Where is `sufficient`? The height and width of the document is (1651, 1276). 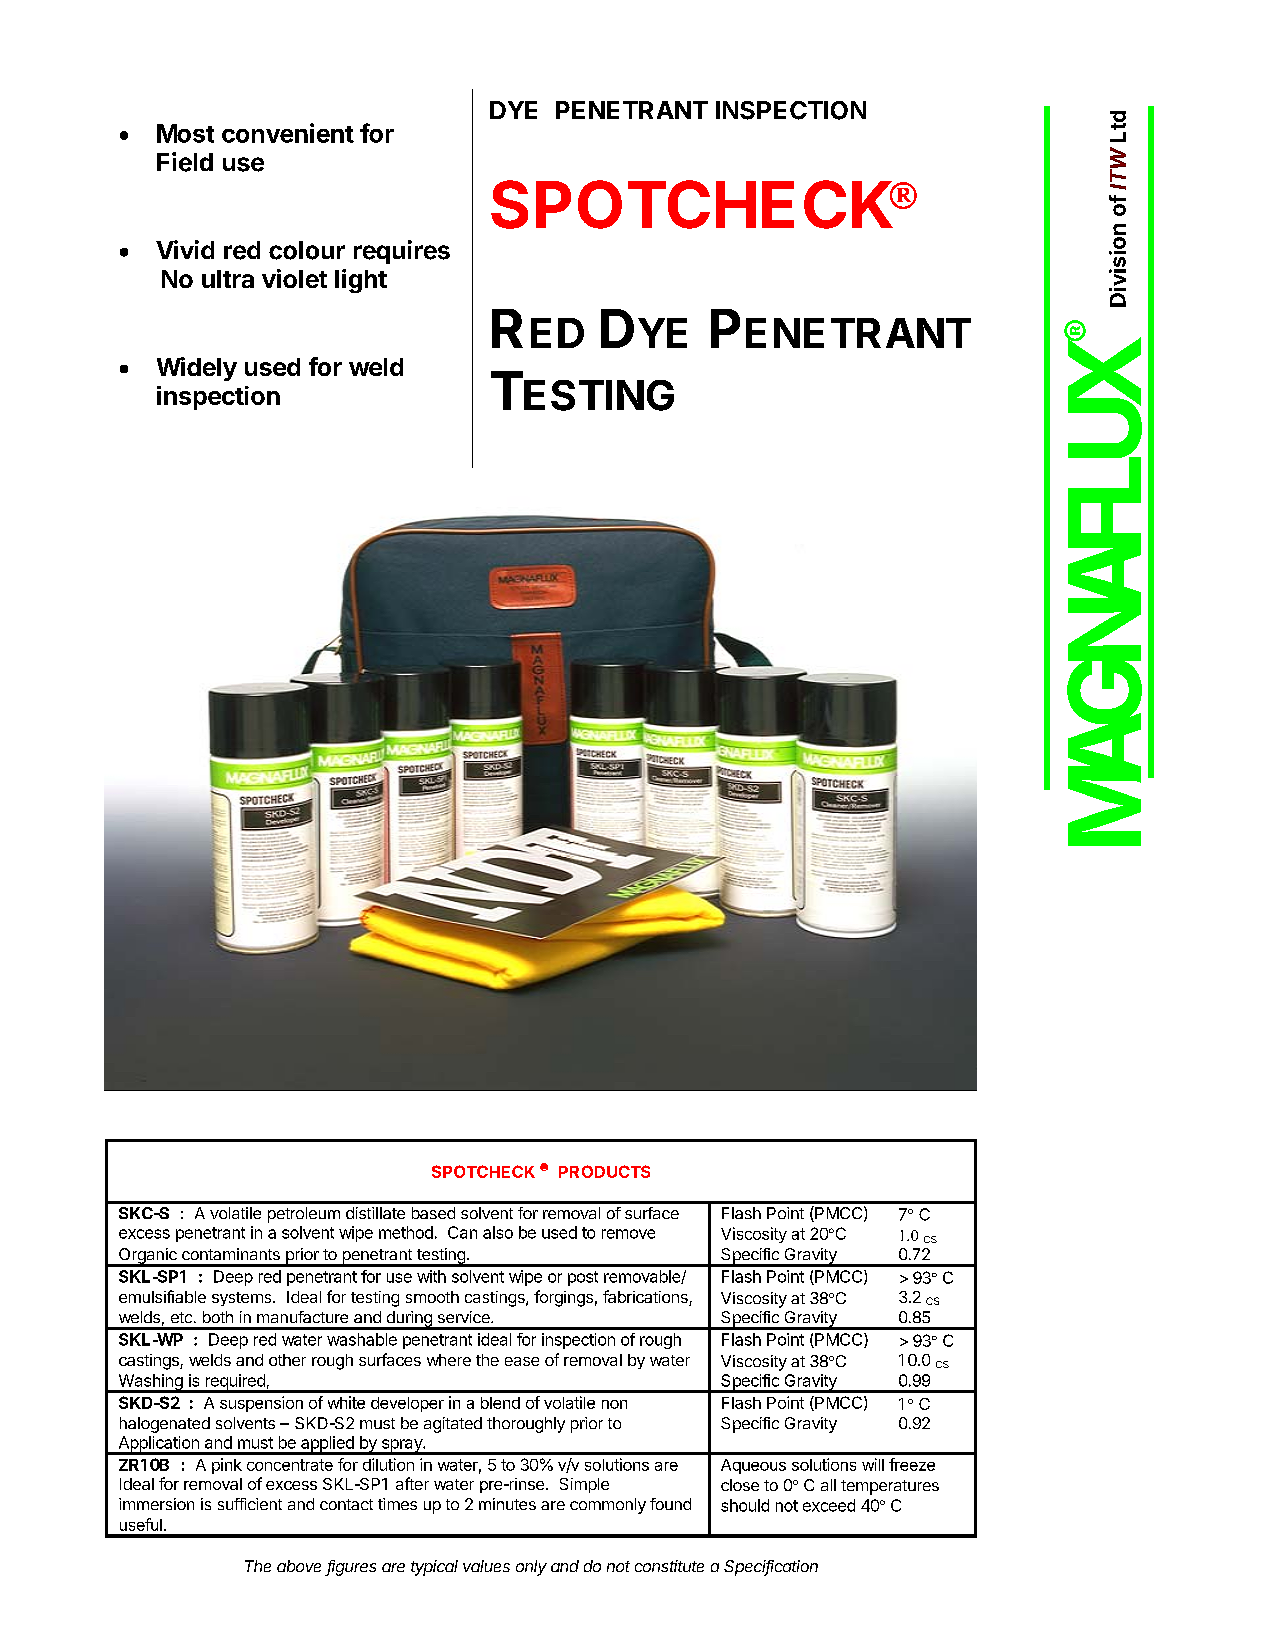 sufficient is located at coordinates (250, 1504).
